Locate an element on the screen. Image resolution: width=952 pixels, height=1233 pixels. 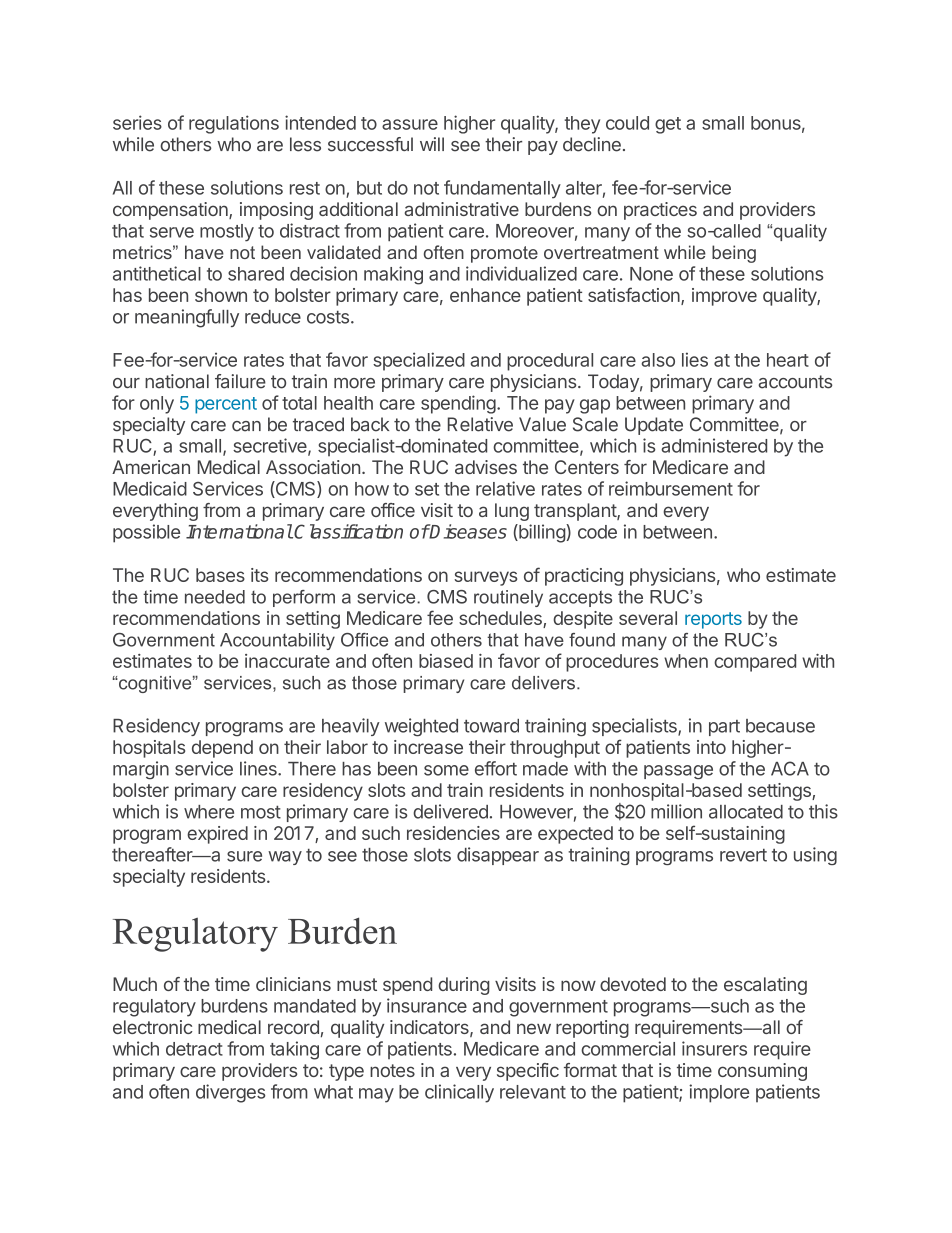
detract is located at coordinates (194, 1049).
